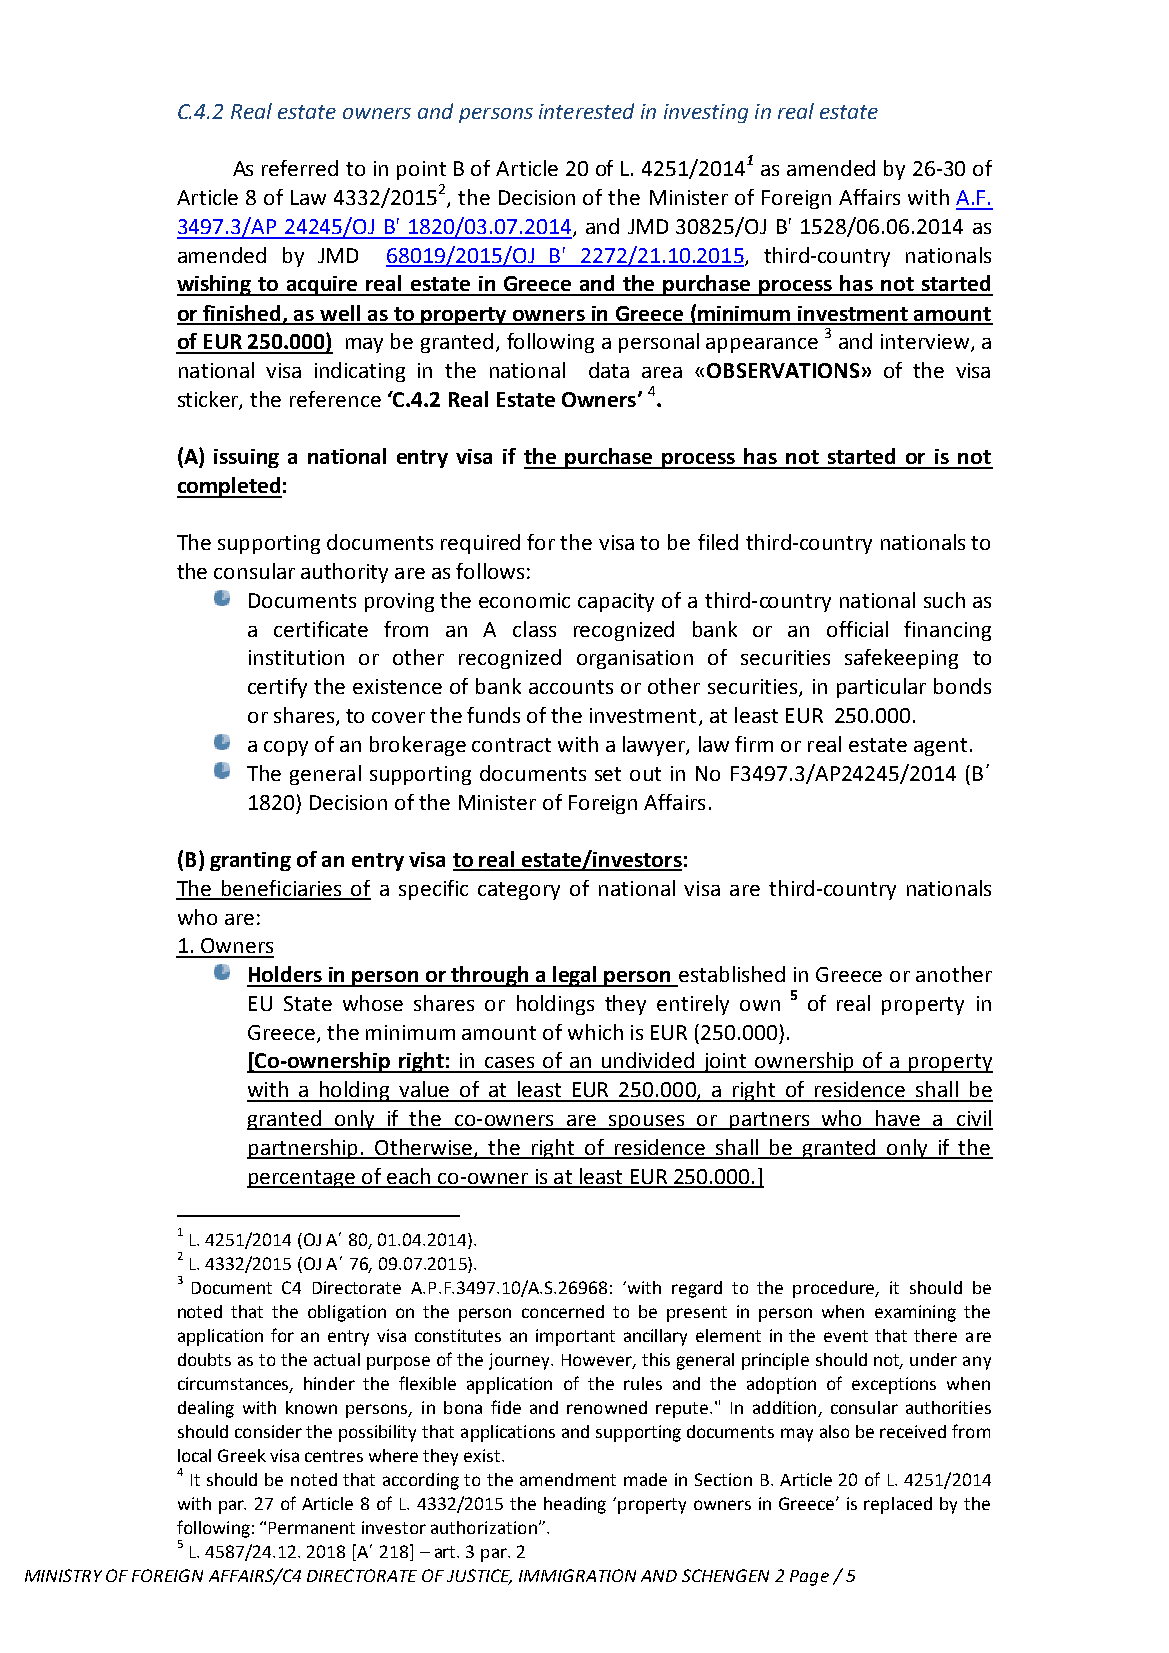 Image resolution: width=1169 pixels, height=1653 pixels. Describe the element at coordinates (940, 747) in the image. I see `agent` at that location.
